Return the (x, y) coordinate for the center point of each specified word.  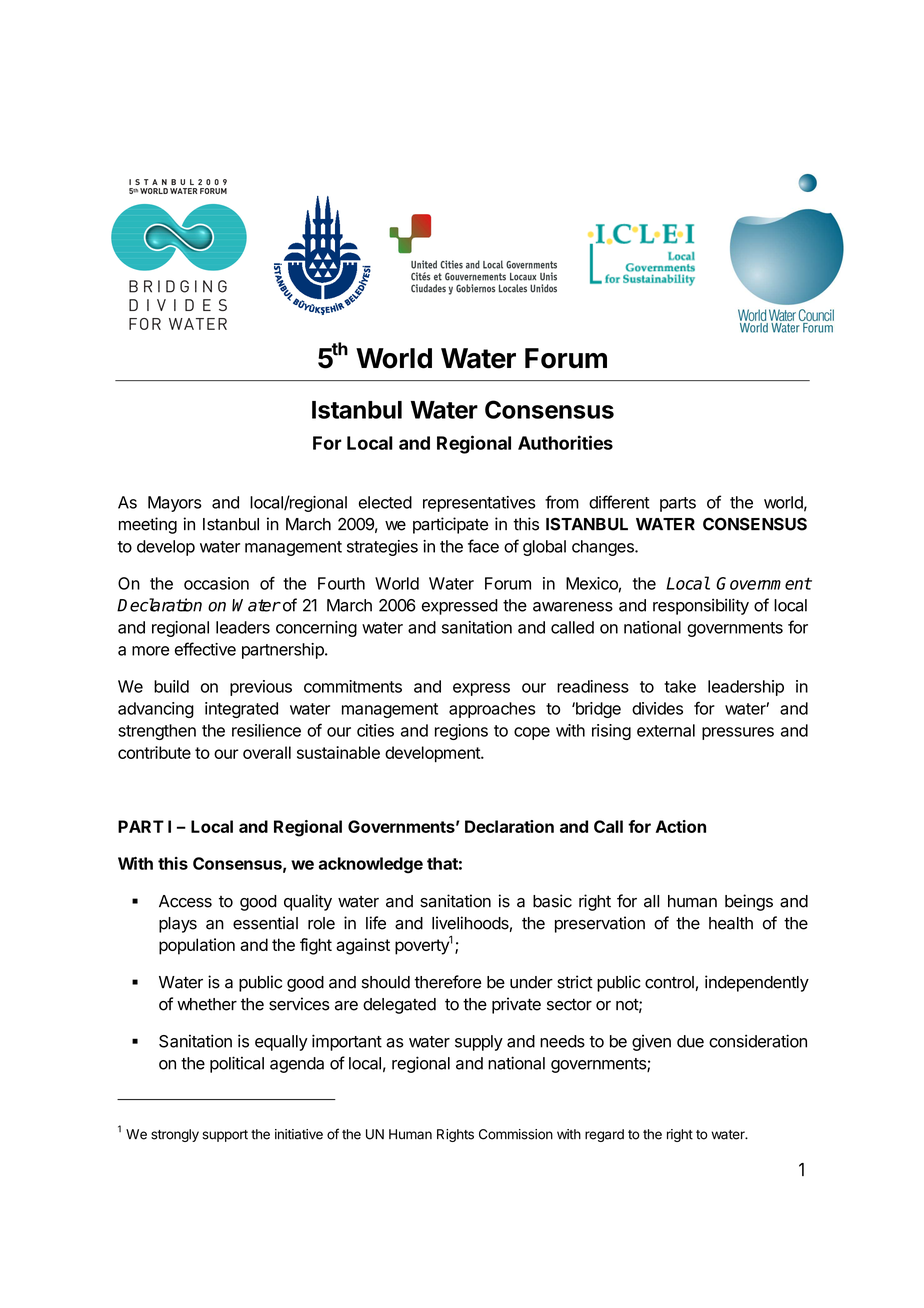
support (225, 1136)
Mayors (175, 504)
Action (681, 826)
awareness (573, 607)
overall (267, 752)
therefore (447, 982)
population (197, 946)
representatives (479, 504)
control (669, 982)
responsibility (701, 606)
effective (205, 649)
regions (461, 732)
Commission (516, 1134)
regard (604, 1135)
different (619, 502)
